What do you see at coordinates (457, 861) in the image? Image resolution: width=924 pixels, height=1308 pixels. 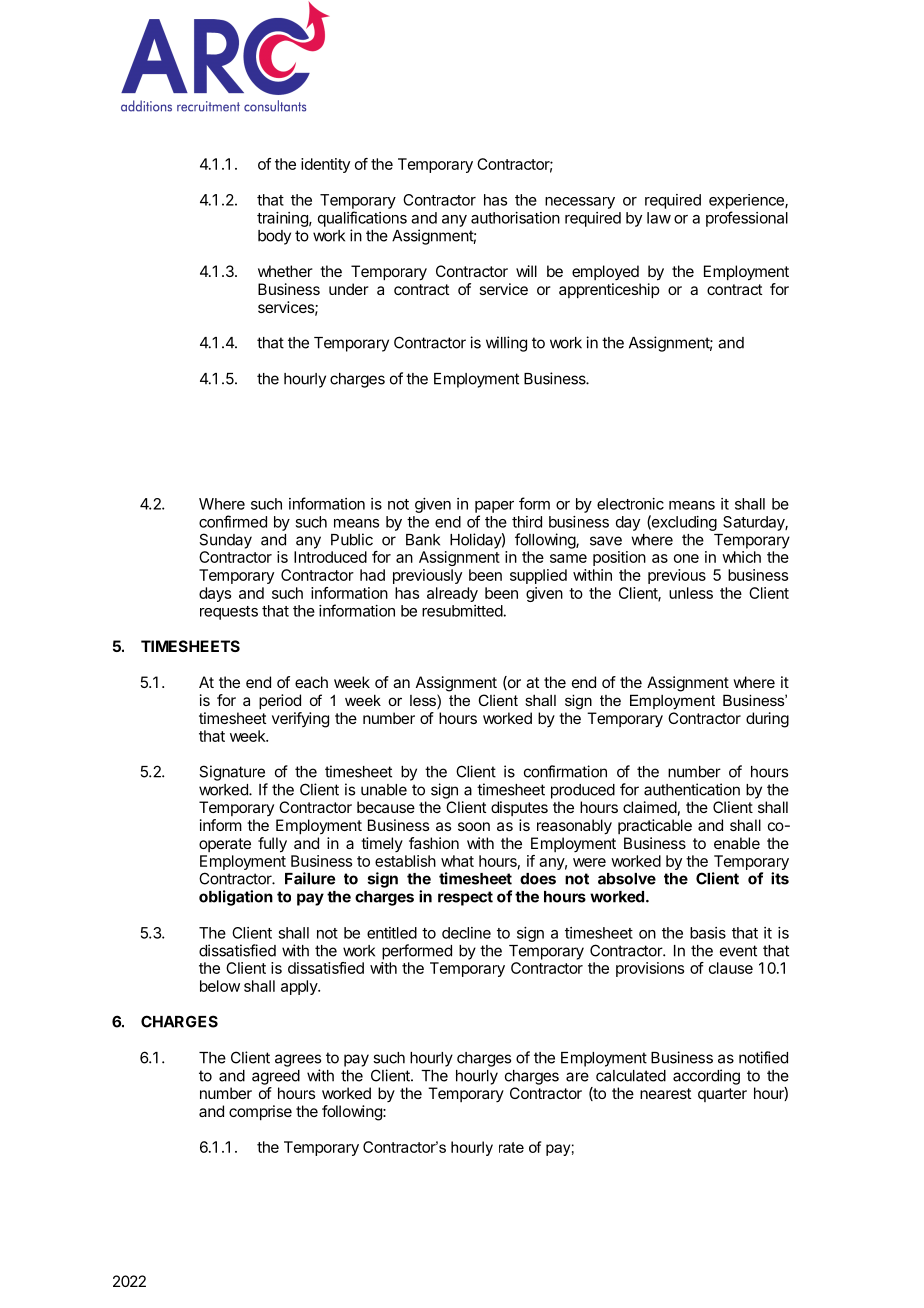 I see `what` at bounding box center [457, 861].
